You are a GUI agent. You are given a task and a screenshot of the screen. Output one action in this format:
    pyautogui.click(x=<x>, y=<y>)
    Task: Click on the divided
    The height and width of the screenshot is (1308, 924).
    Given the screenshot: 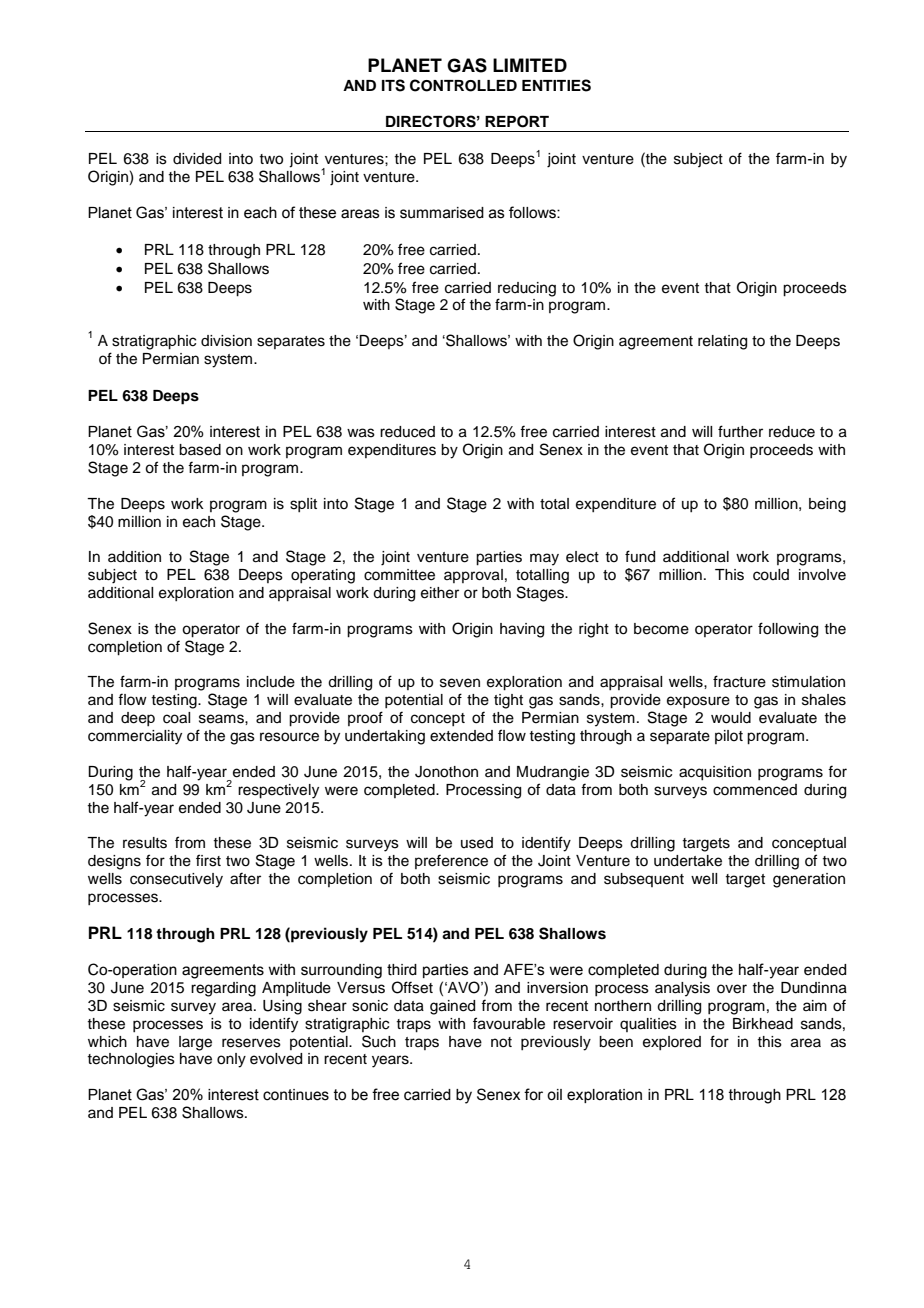 What is the action you would take?
    pyautogui.click(x=197, y=159)
